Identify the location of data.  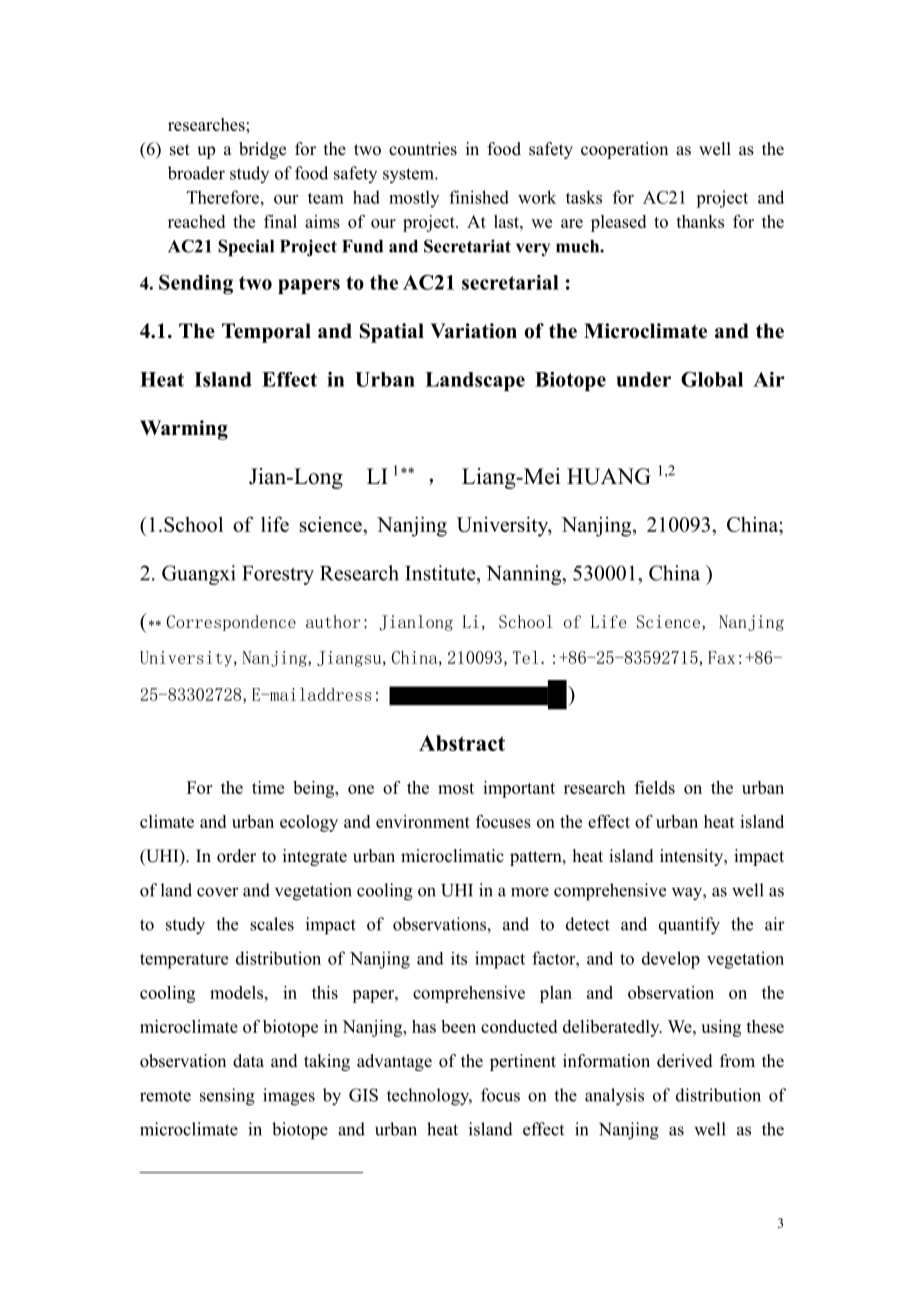
(248, 1060).
